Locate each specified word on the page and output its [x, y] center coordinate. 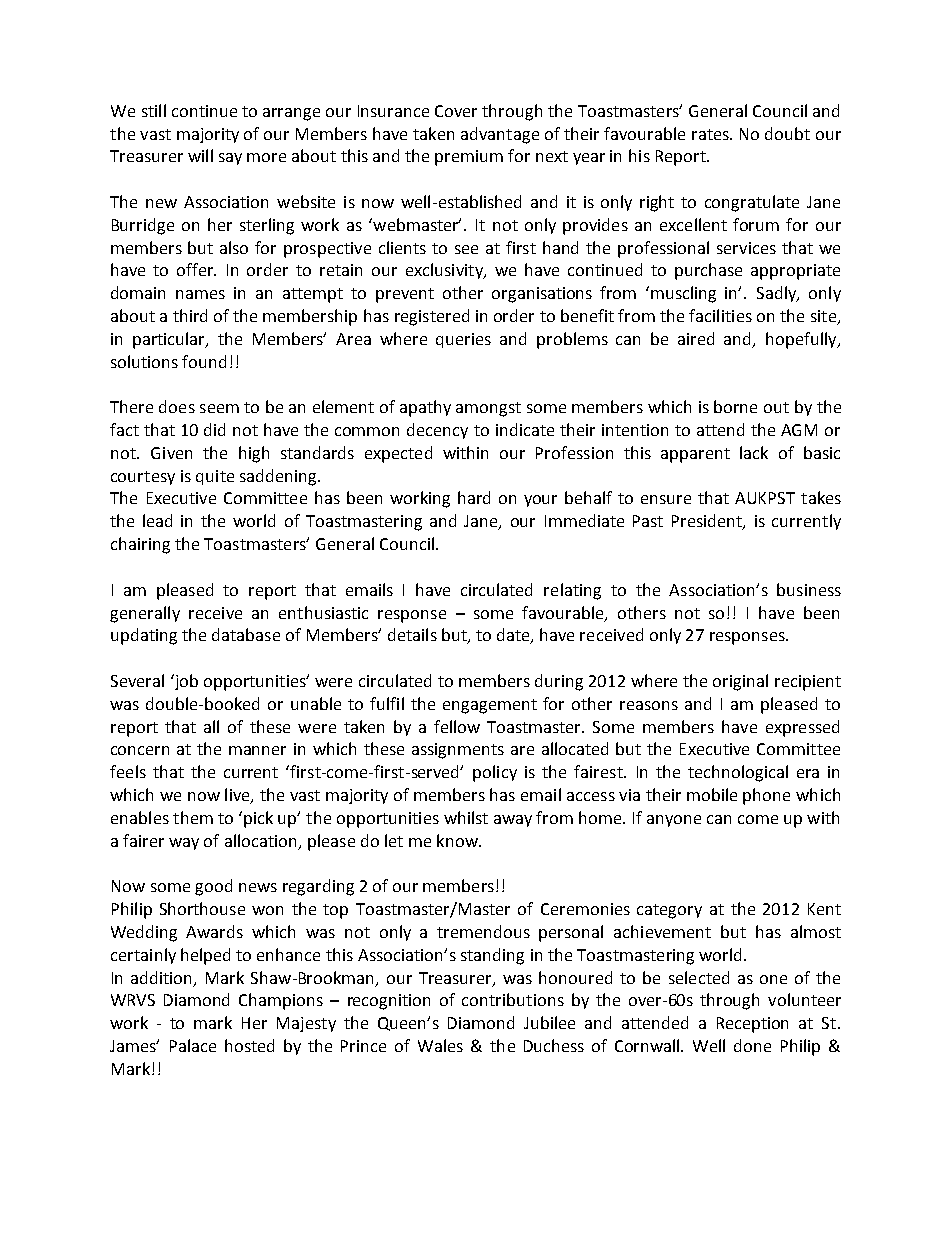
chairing [140, 545]
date [514, 636]
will [200, 155]
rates [711, 134]
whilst [466, 817]
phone [766, 796]
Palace [193, 1045]
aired [696, 338]
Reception [752, 1025]
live [238, 796]
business [809, 589]
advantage [500, 135]
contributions [513, 999]
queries [463, 340]
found [204, 361]
